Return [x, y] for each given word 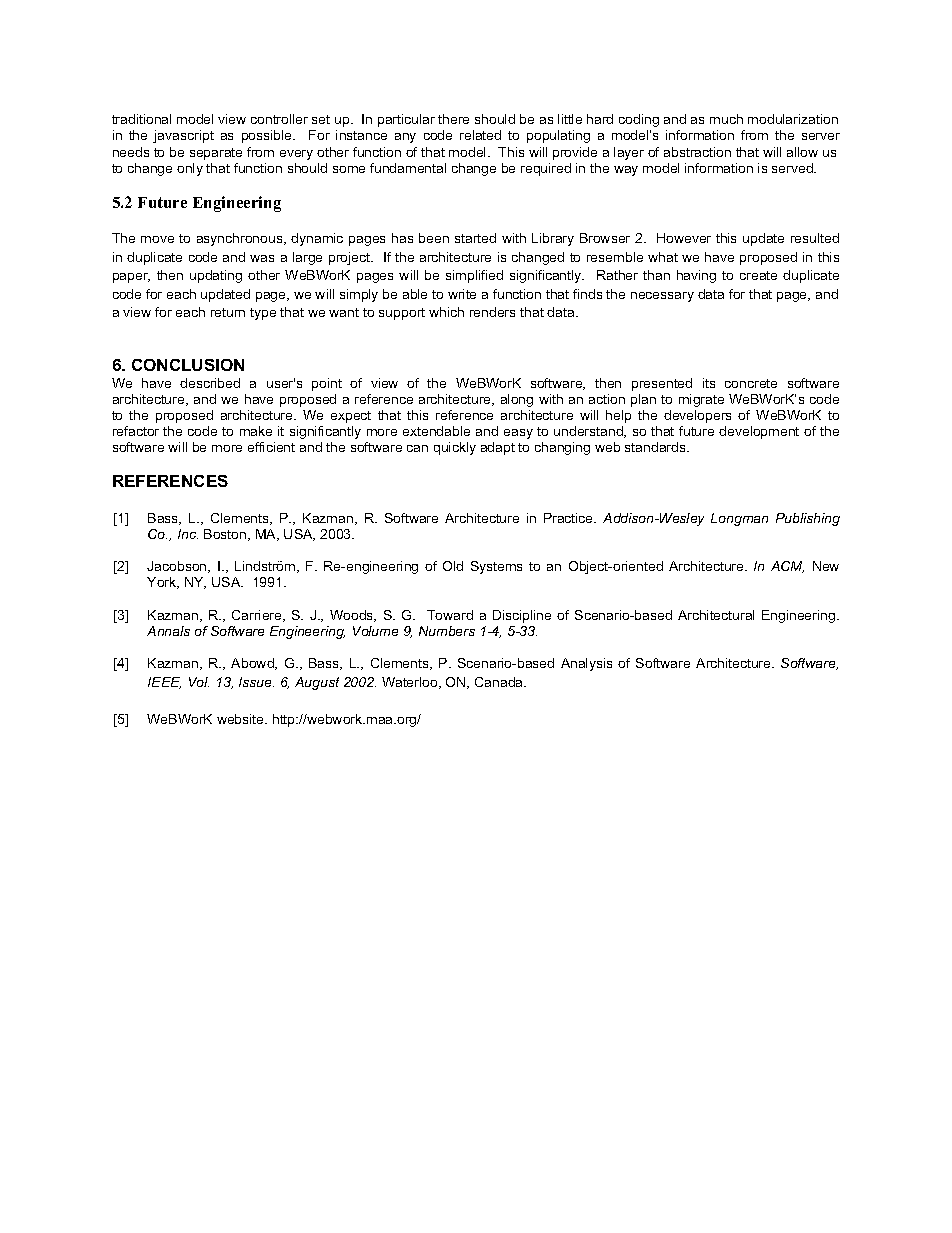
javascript [183, 136]
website [241, 719]
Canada [500, 682]
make [256, 431]
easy [518, 434]
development [759, 432]
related [480, 135]
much [726, 119]
